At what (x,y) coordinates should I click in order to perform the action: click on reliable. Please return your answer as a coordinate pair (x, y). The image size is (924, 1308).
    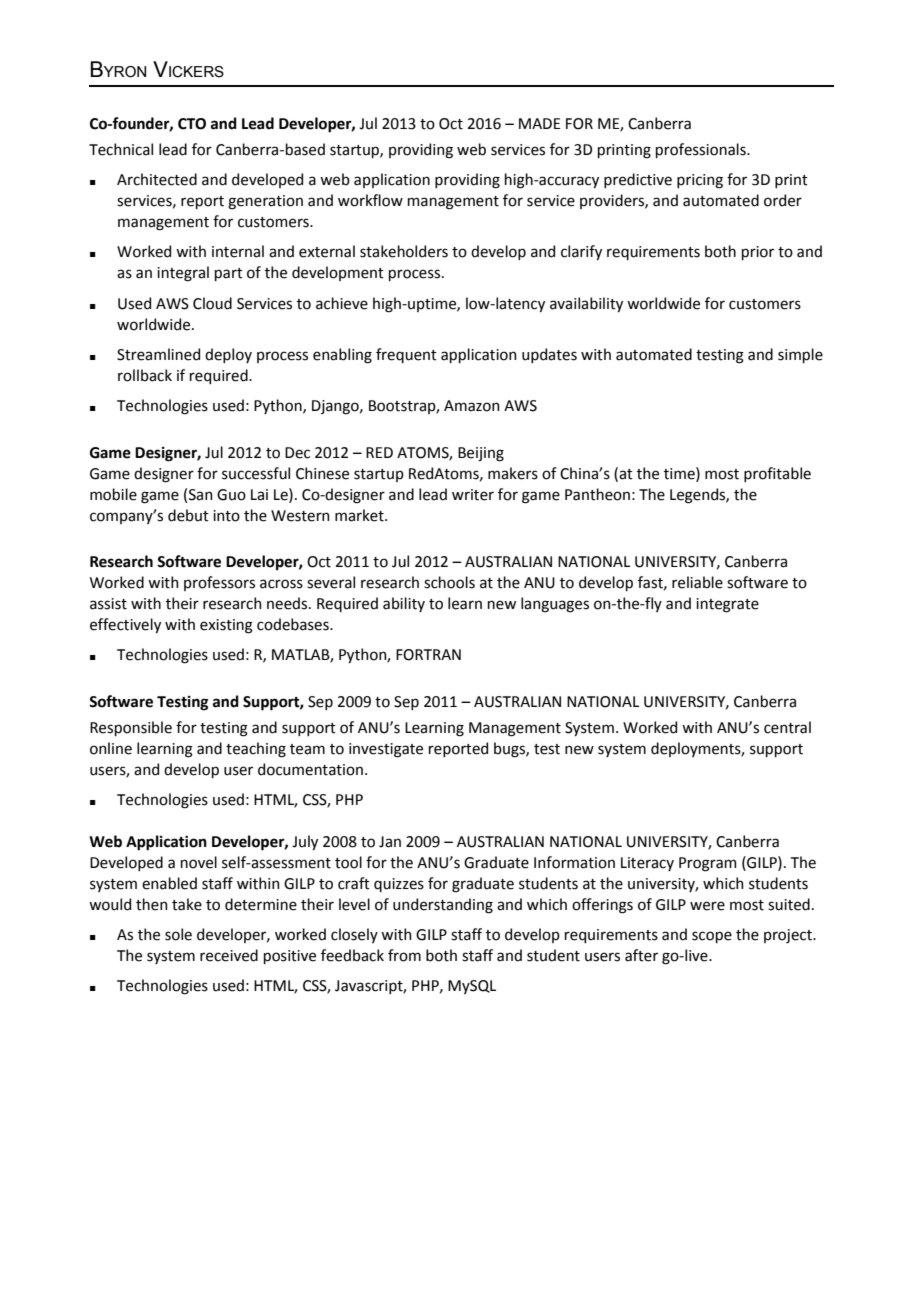
    Looking at the image, I should click on (697, 582).
